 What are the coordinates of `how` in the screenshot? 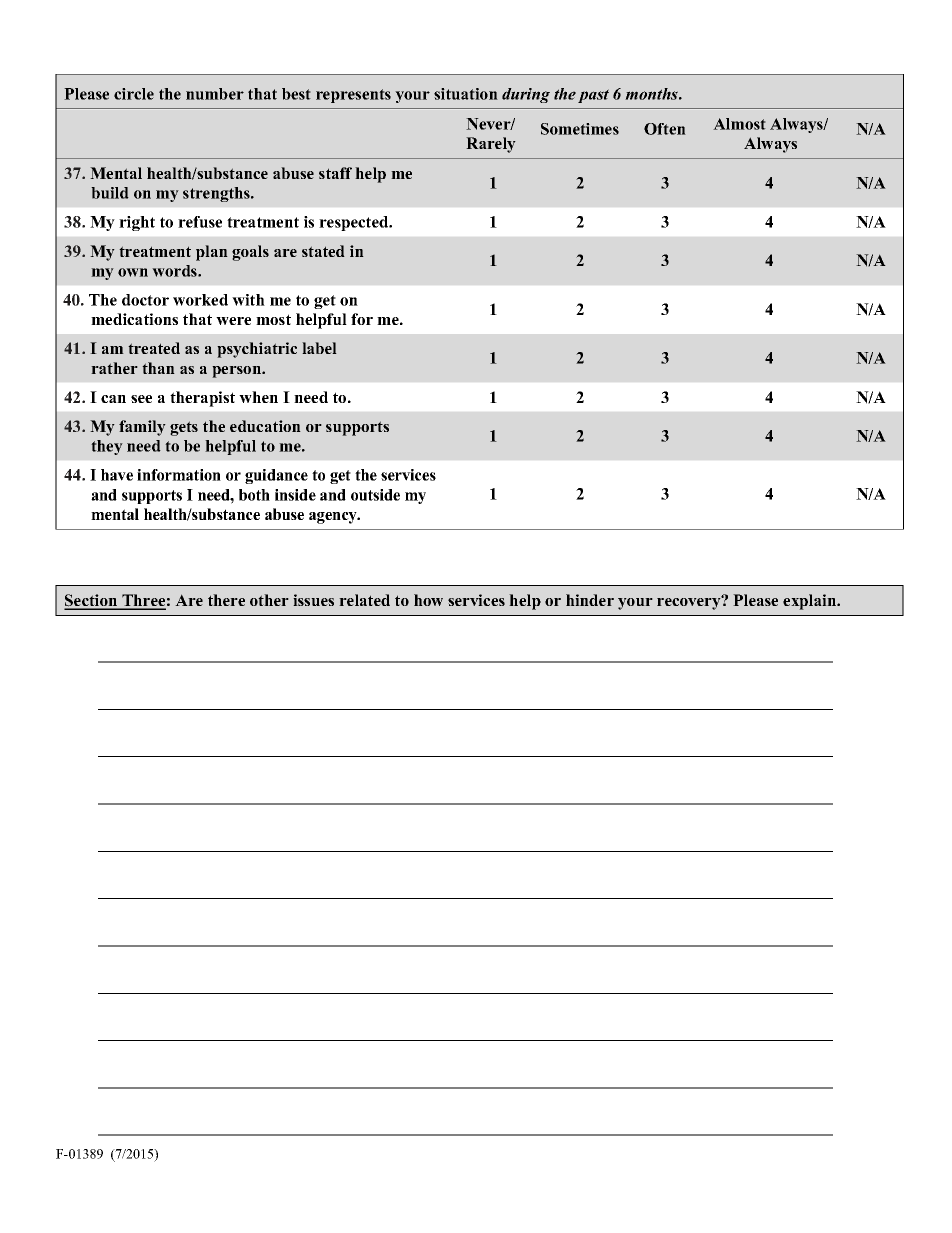 It's located at (428, 600).
